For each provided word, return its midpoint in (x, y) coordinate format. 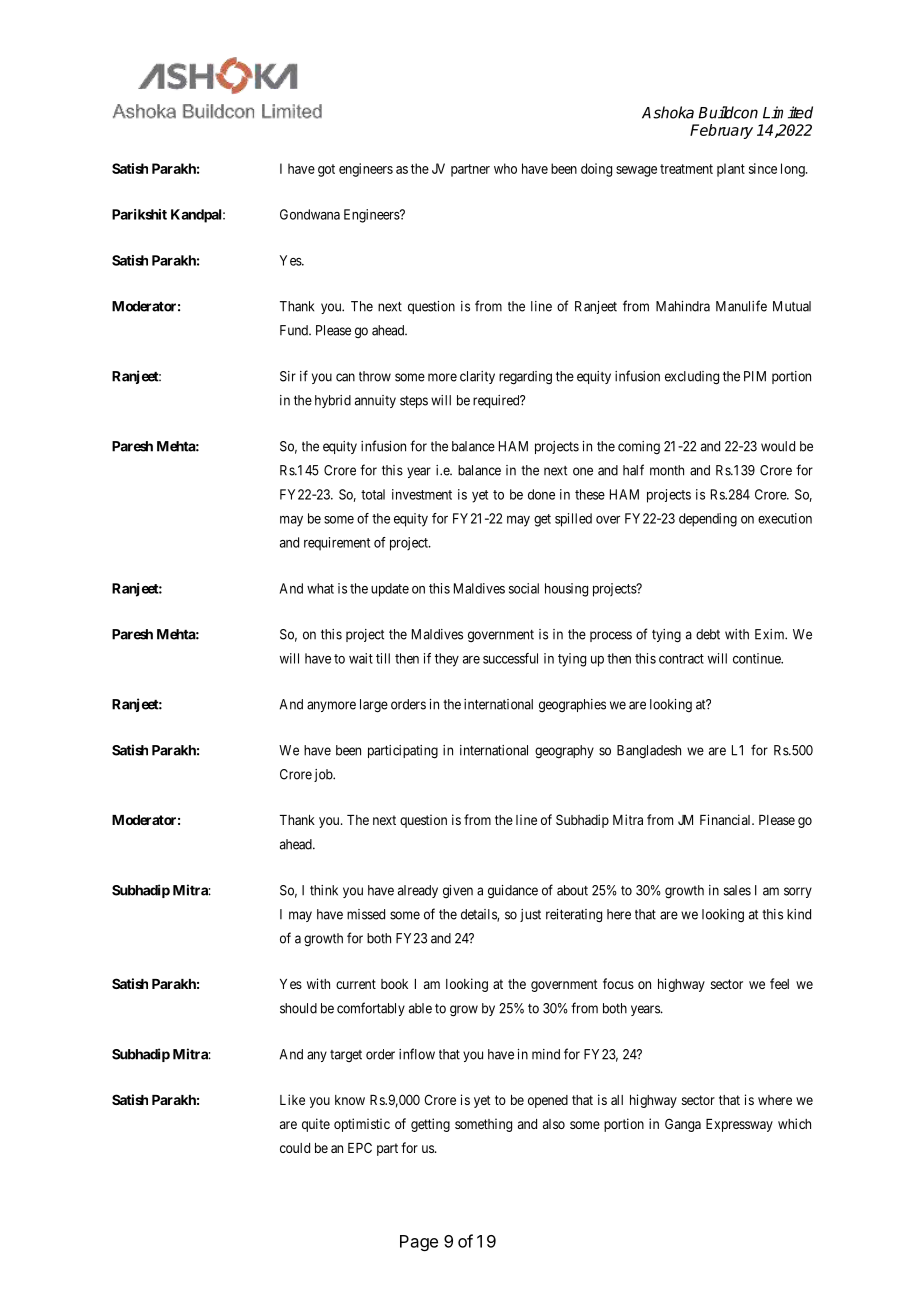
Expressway (739, 1125)
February (721, 131)
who (505, 168)
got (326, 170)
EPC (360, 1147)
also (554, 1124)
